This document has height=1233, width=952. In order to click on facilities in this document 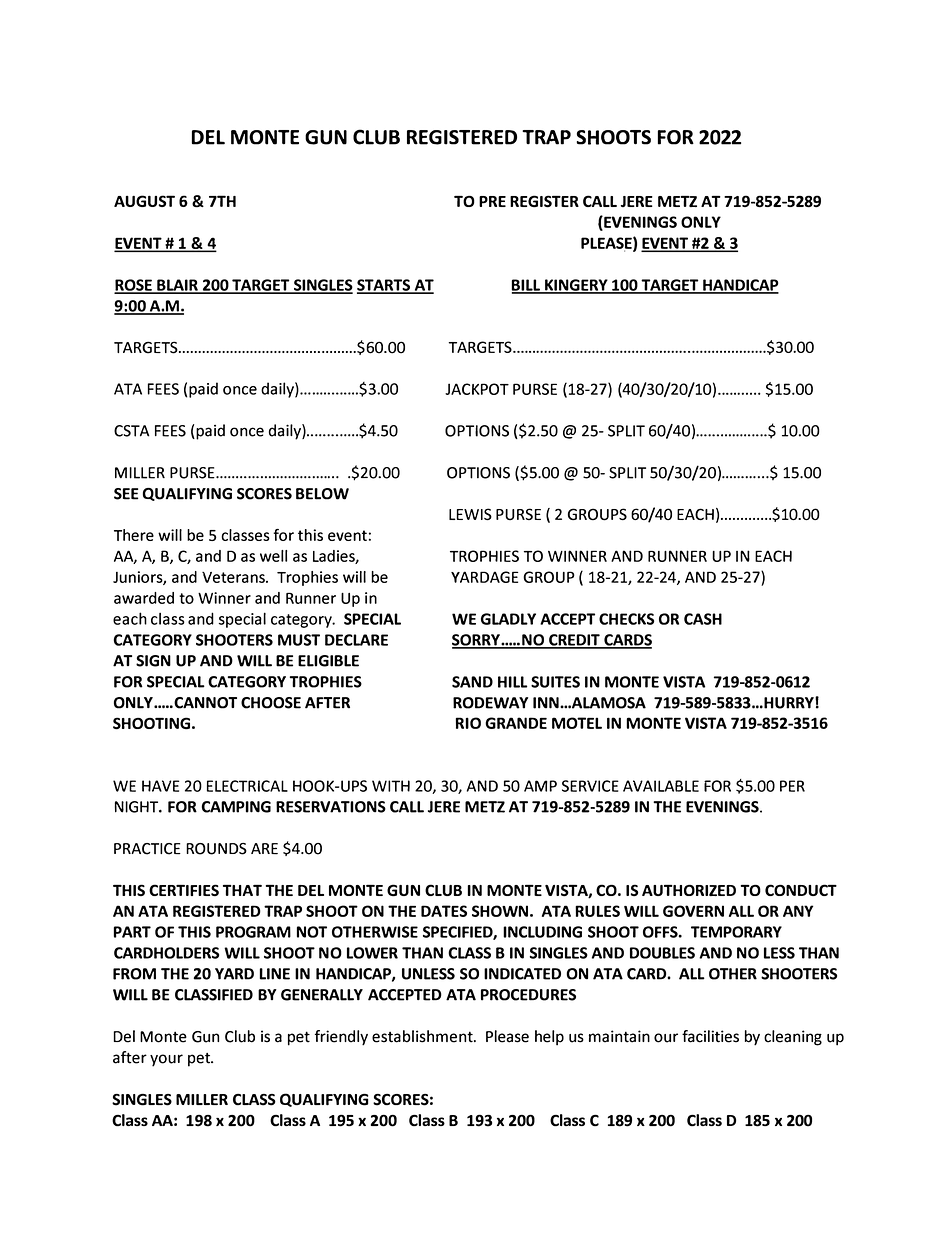, I will do `click(710, 1036)`.
